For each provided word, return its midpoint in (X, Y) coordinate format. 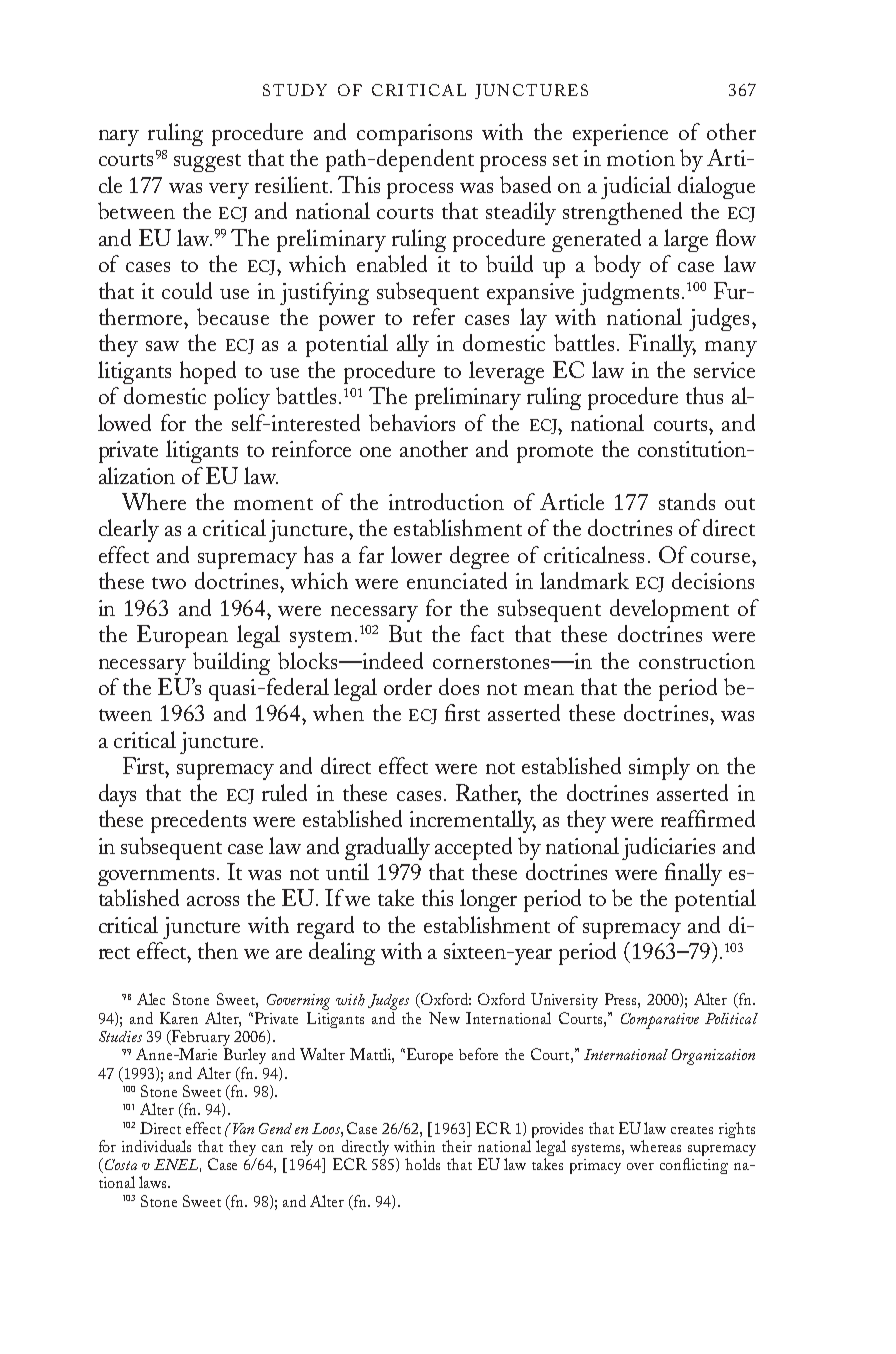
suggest (207, 163)
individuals (156, 1146)
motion (641, 158)
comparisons (414, 135)
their (457, 1146)
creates (692, 1130)
